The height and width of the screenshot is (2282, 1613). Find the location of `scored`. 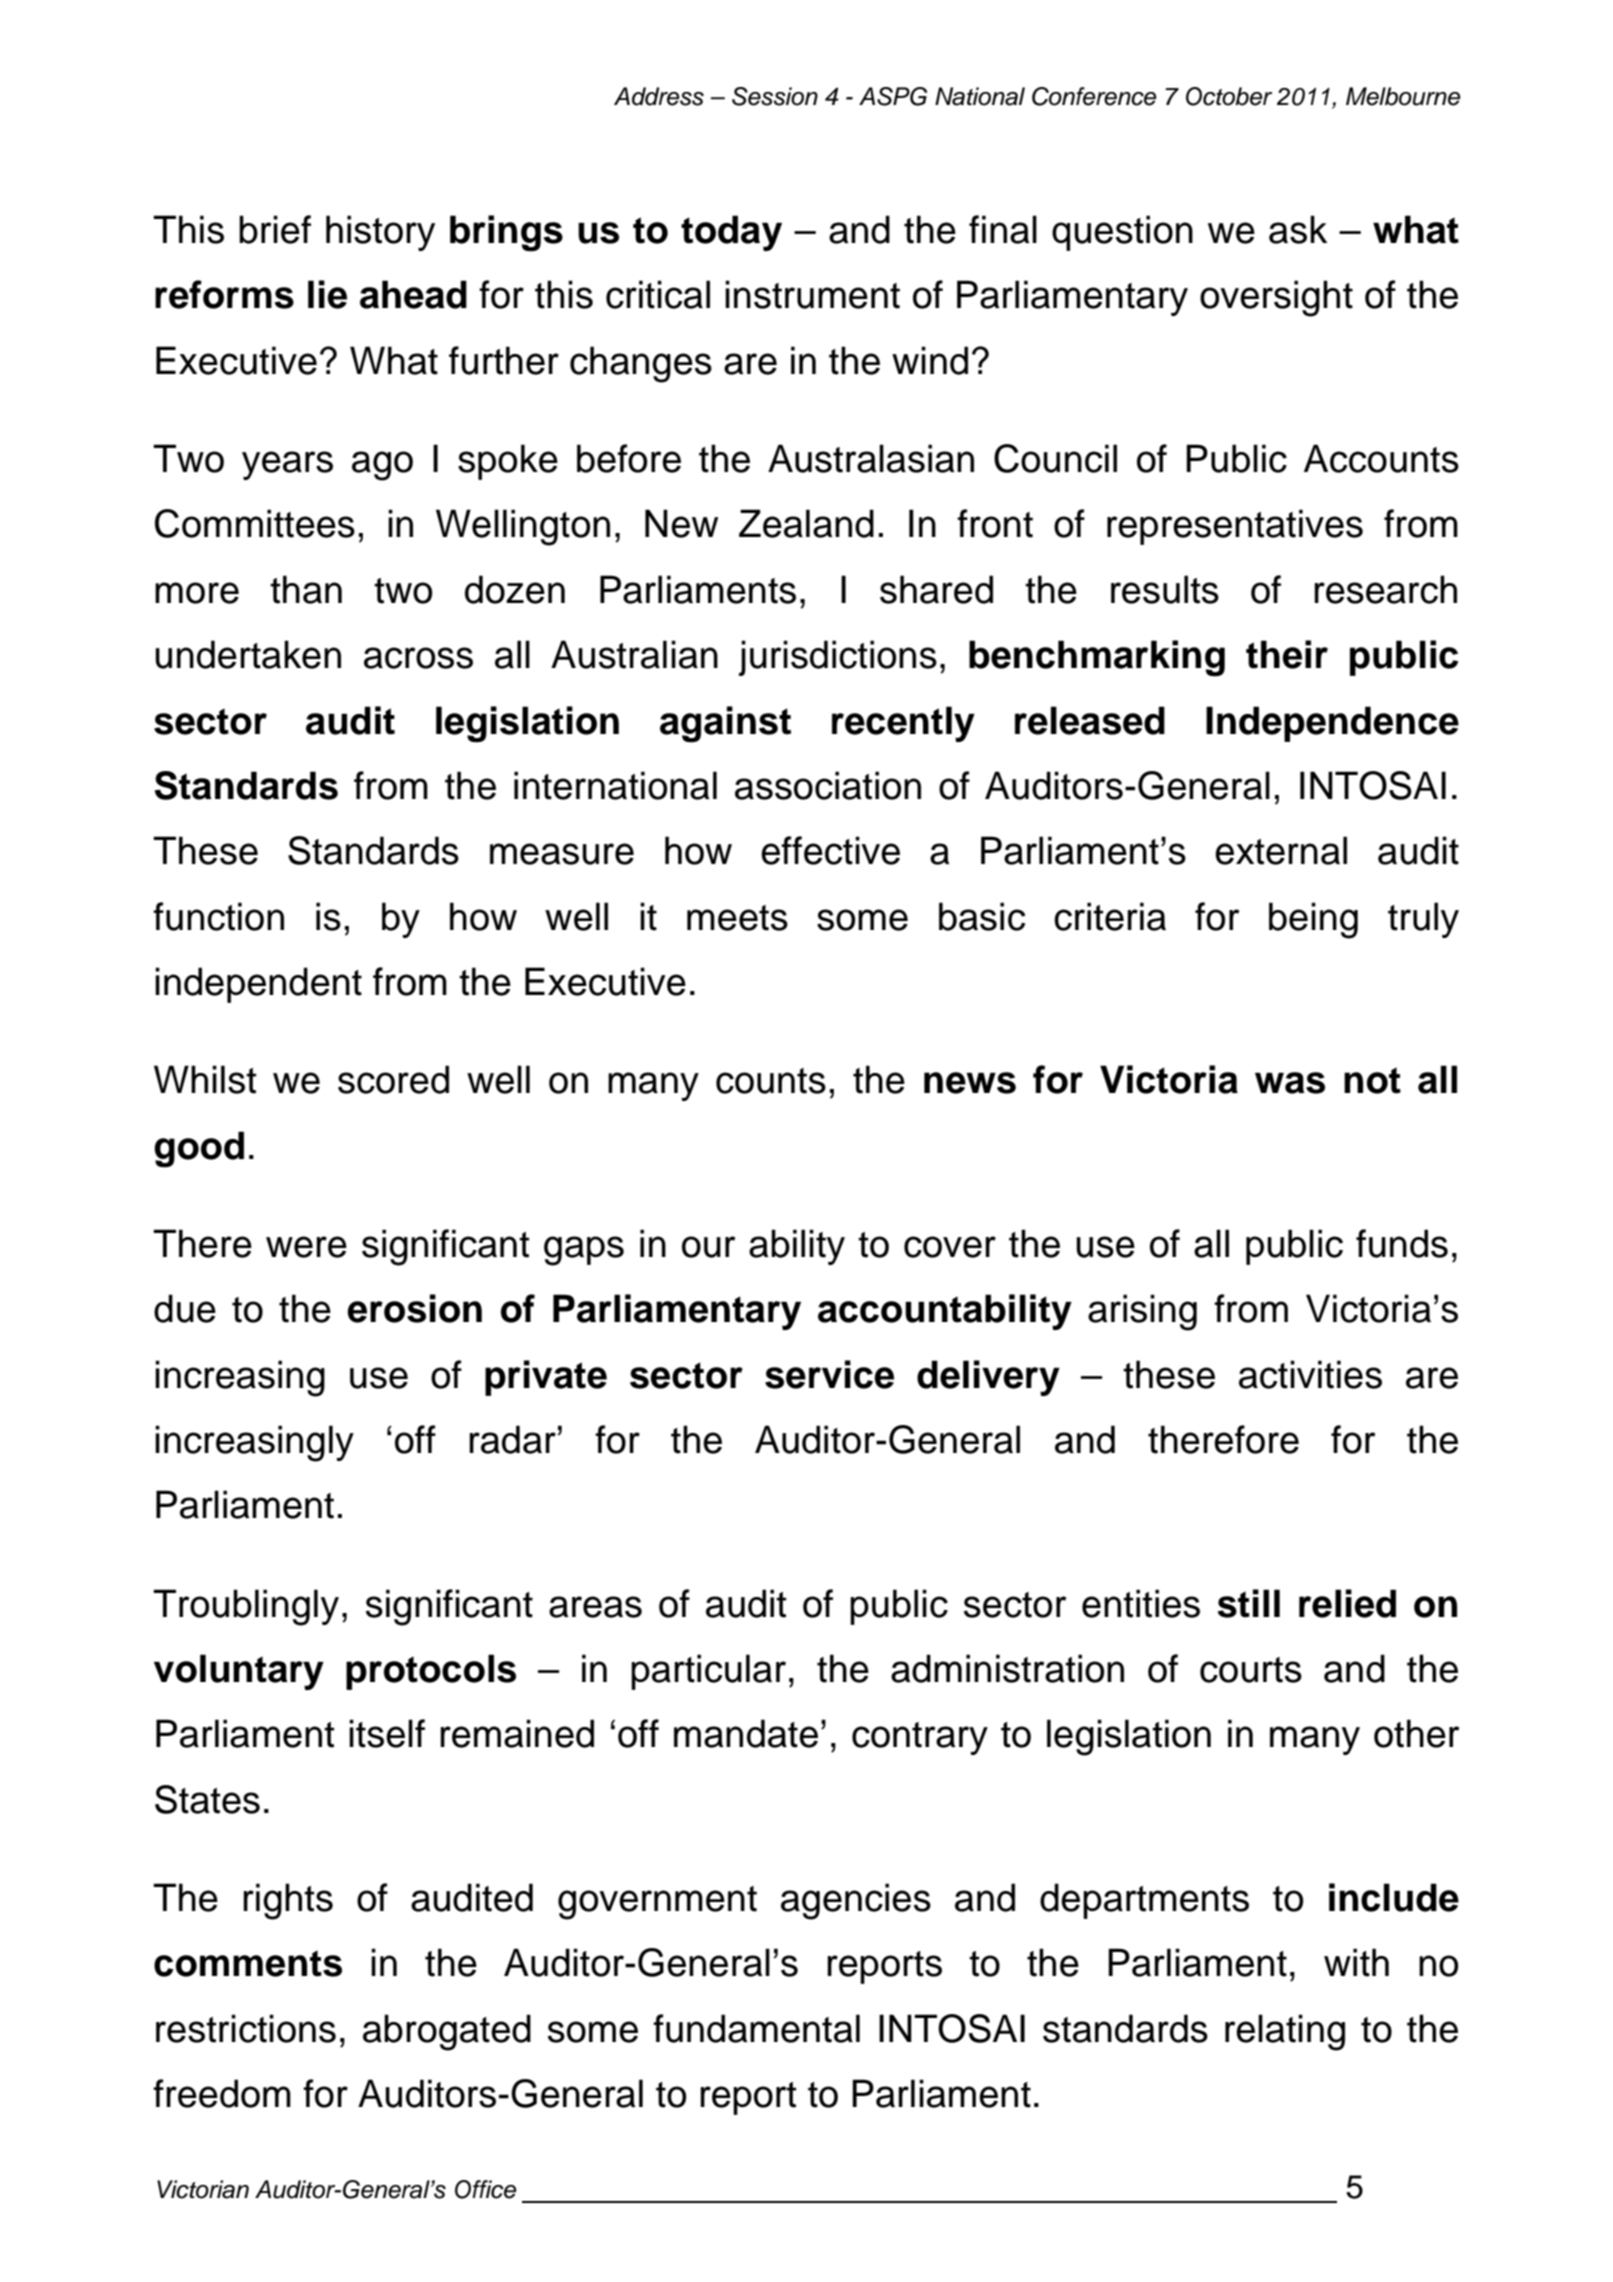

scored is located at coordinates (393, 1079).
